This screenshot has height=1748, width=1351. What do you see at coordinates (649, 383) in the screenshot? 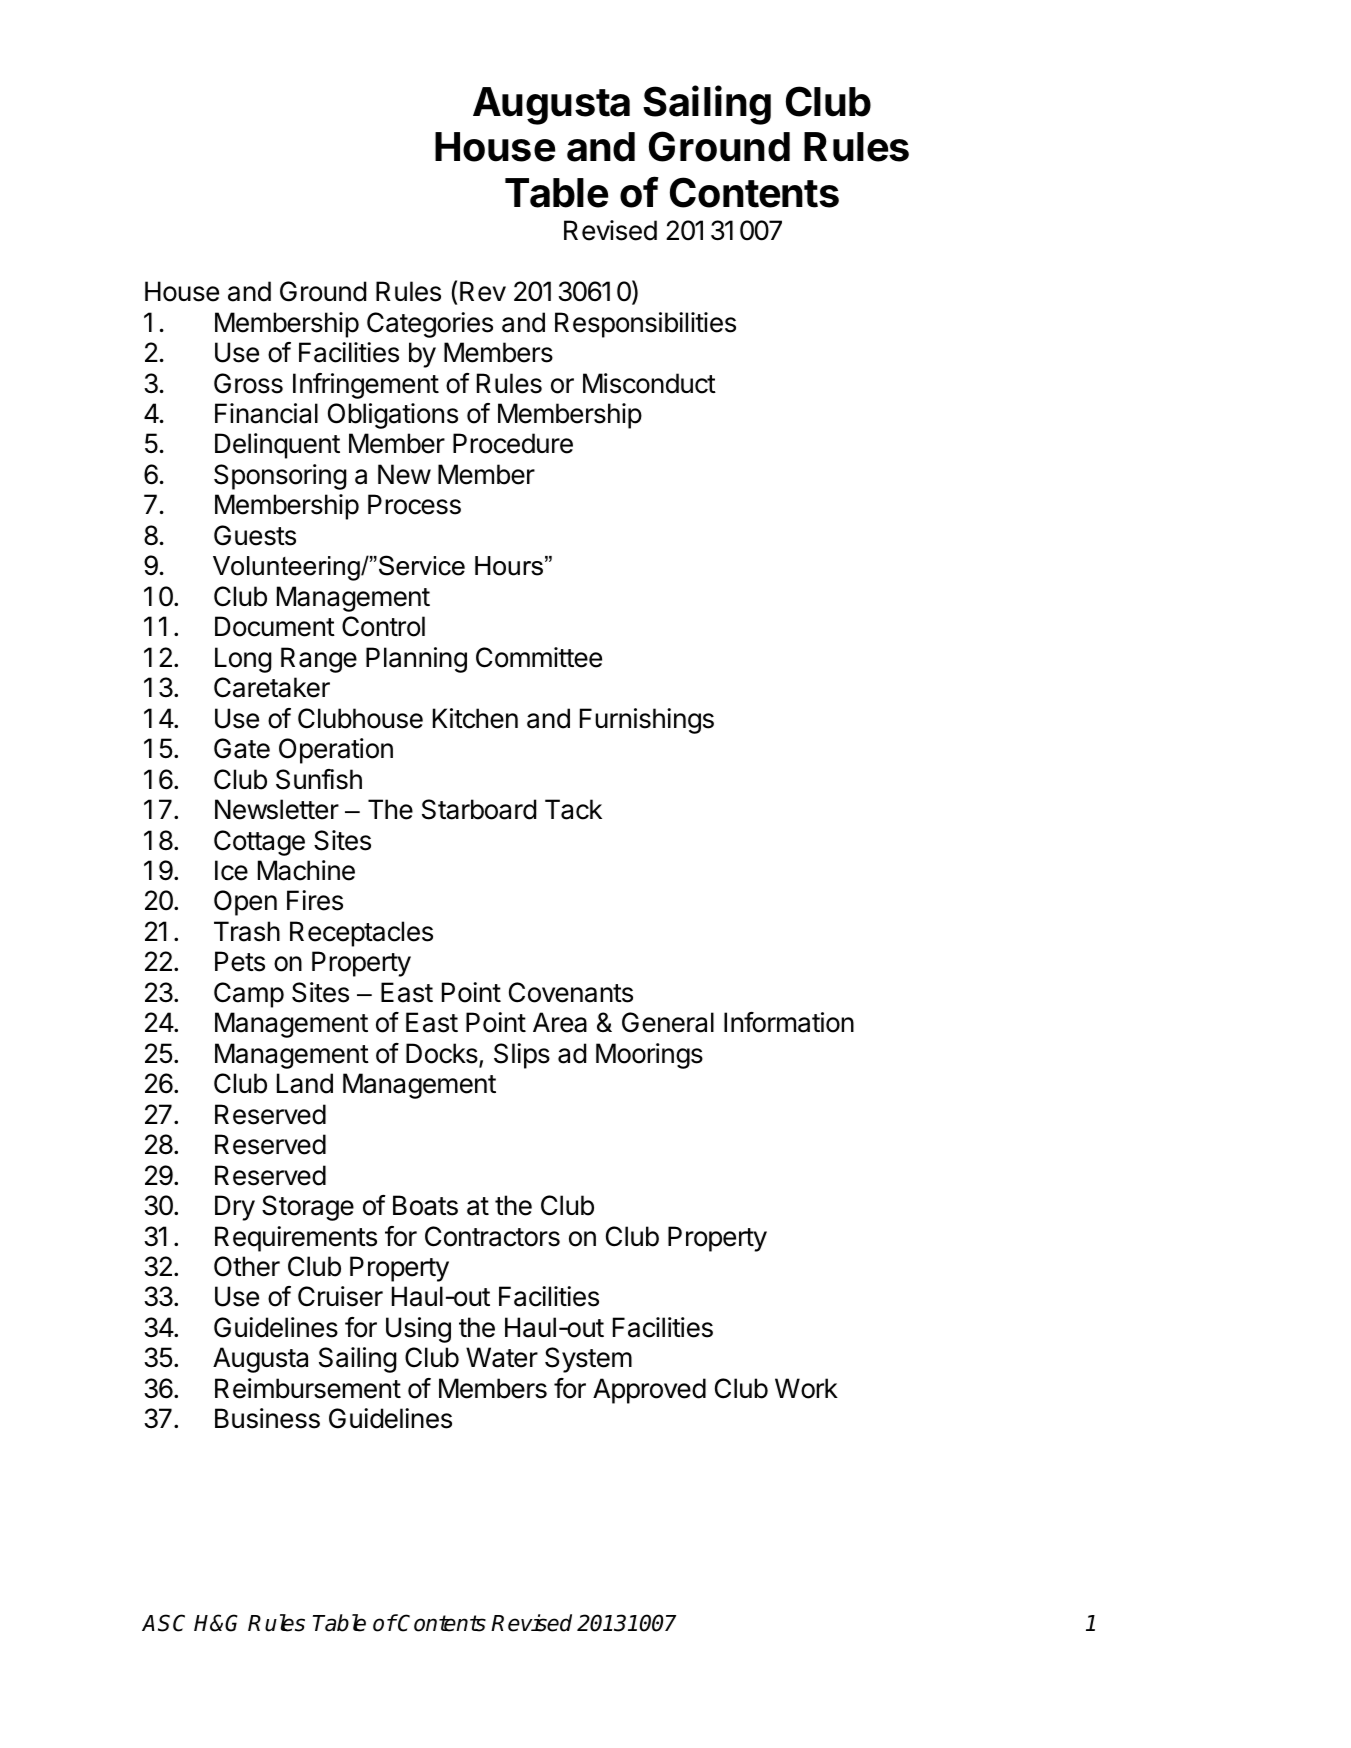
I see `Misconduct` at bounding box center [649, 383].
